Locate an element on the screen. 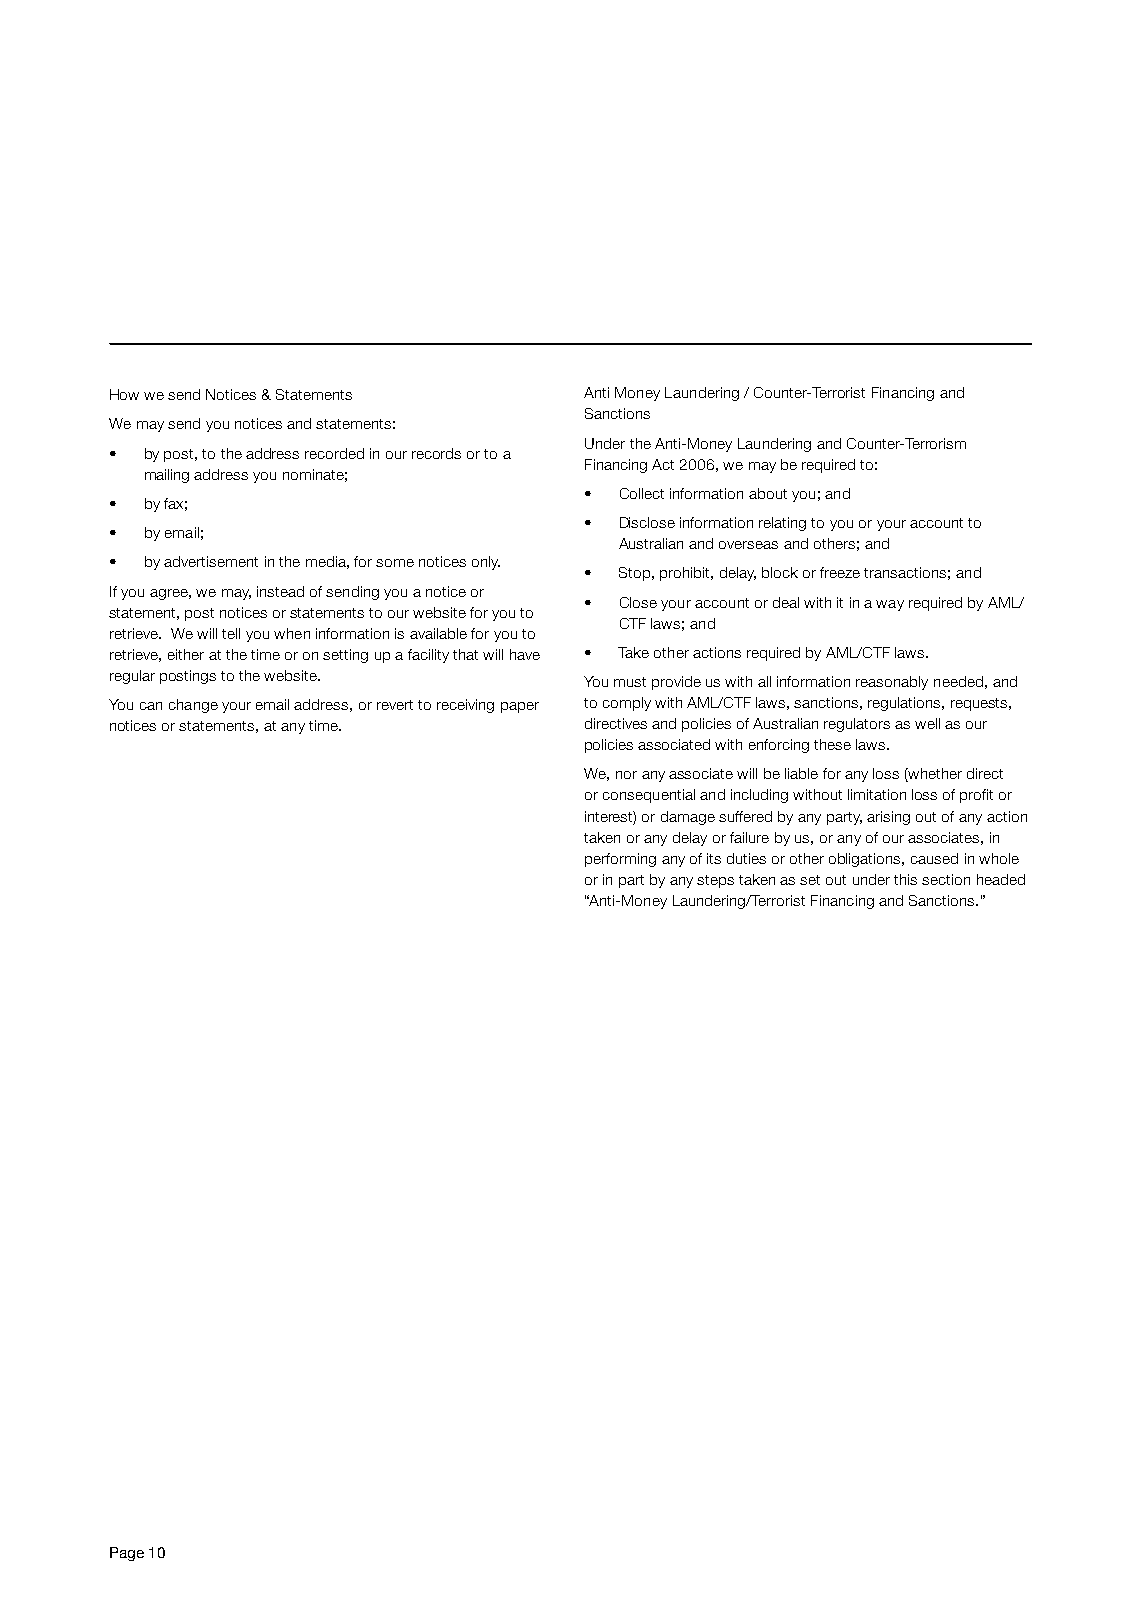 The height and width of the screenshot is (1612, 1140). this is located at coordinates (905, 879).
